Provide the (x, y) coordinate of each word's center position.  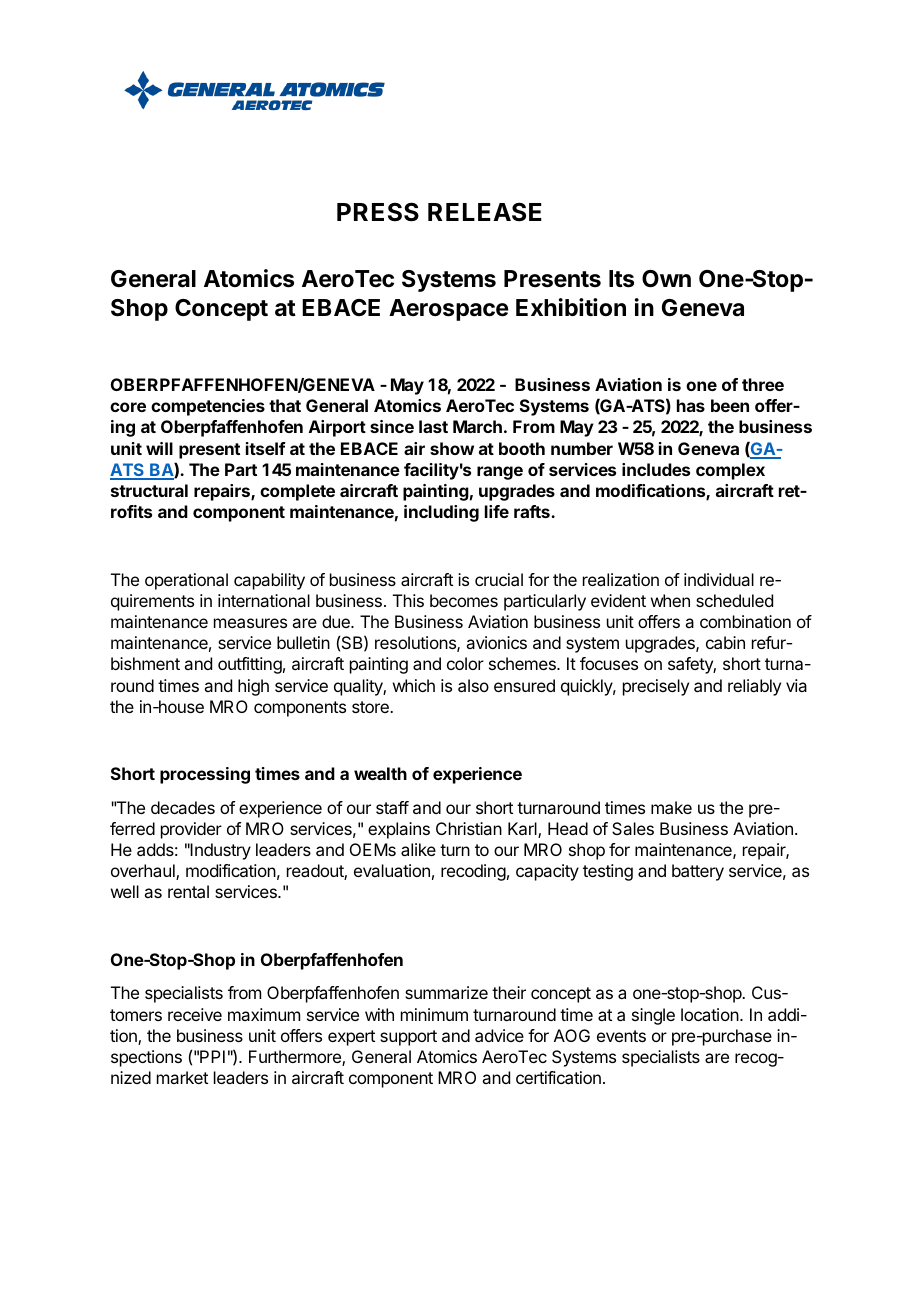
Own (666, 279)
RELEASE (485, 212)
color (465, 663)
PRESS (378, 212)
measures (250, 623)
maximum (264, 1014)
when (670, 600)
